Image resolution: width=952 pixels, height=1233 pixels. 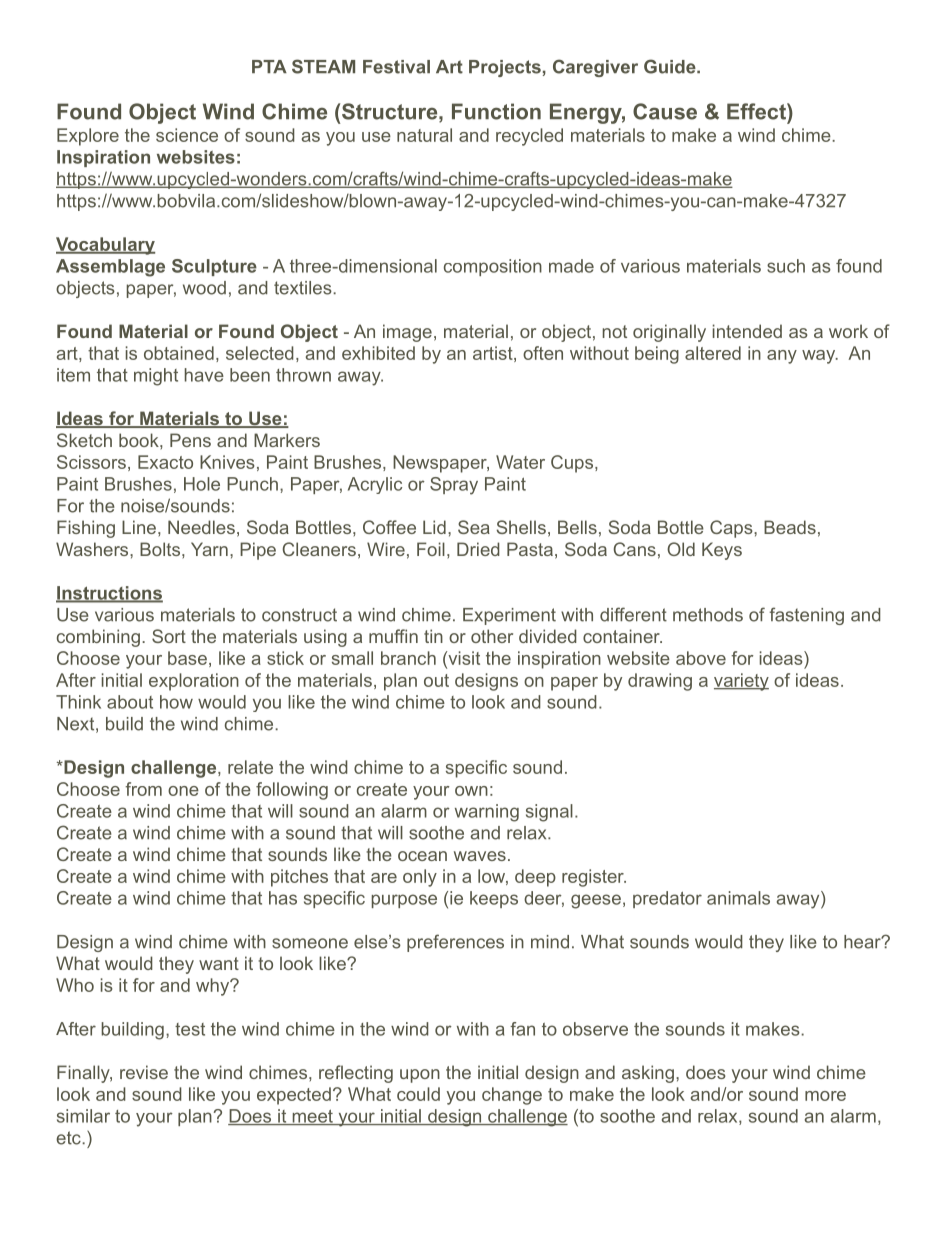 I want to click on Effect, so click(x=757, y=111).
